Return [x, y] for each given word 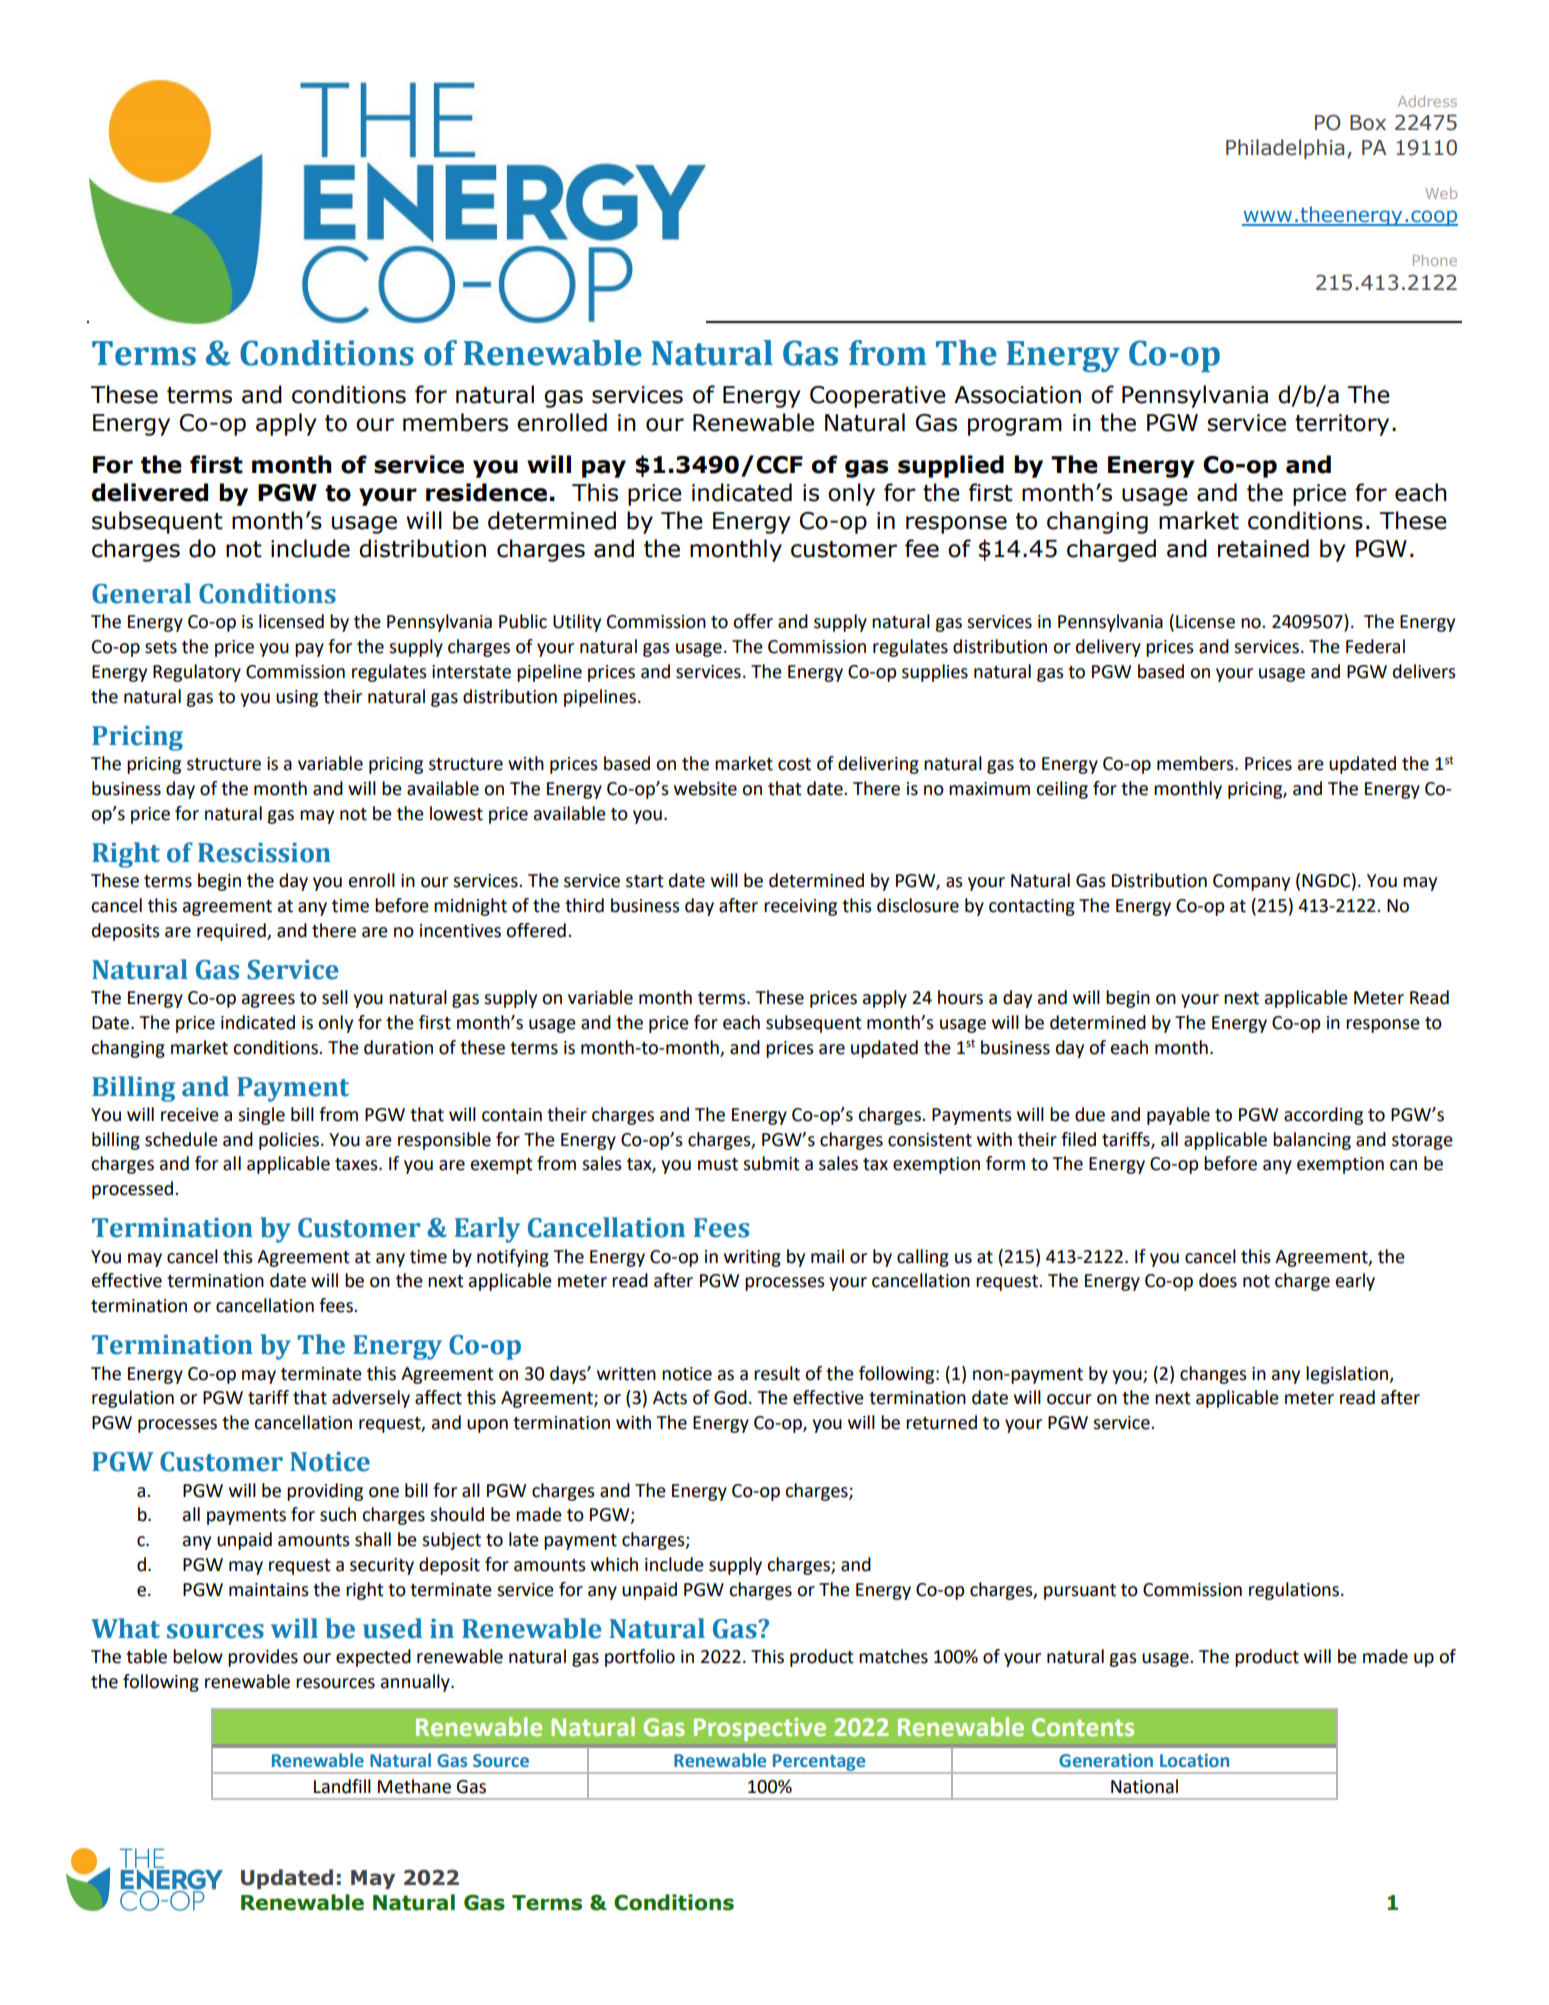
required [232, 932]
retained [1263, 548]
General [141, 593]
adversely [371, 1399]
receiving [800, 907]
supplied [951, 466]
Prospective [760, 1729]
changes [1213, 1375]
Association [1017, 395]
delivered [150, 492]
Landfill [342, 1786]
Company [1251, 882]
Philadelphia [1285, 149]
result [777, 1373]
